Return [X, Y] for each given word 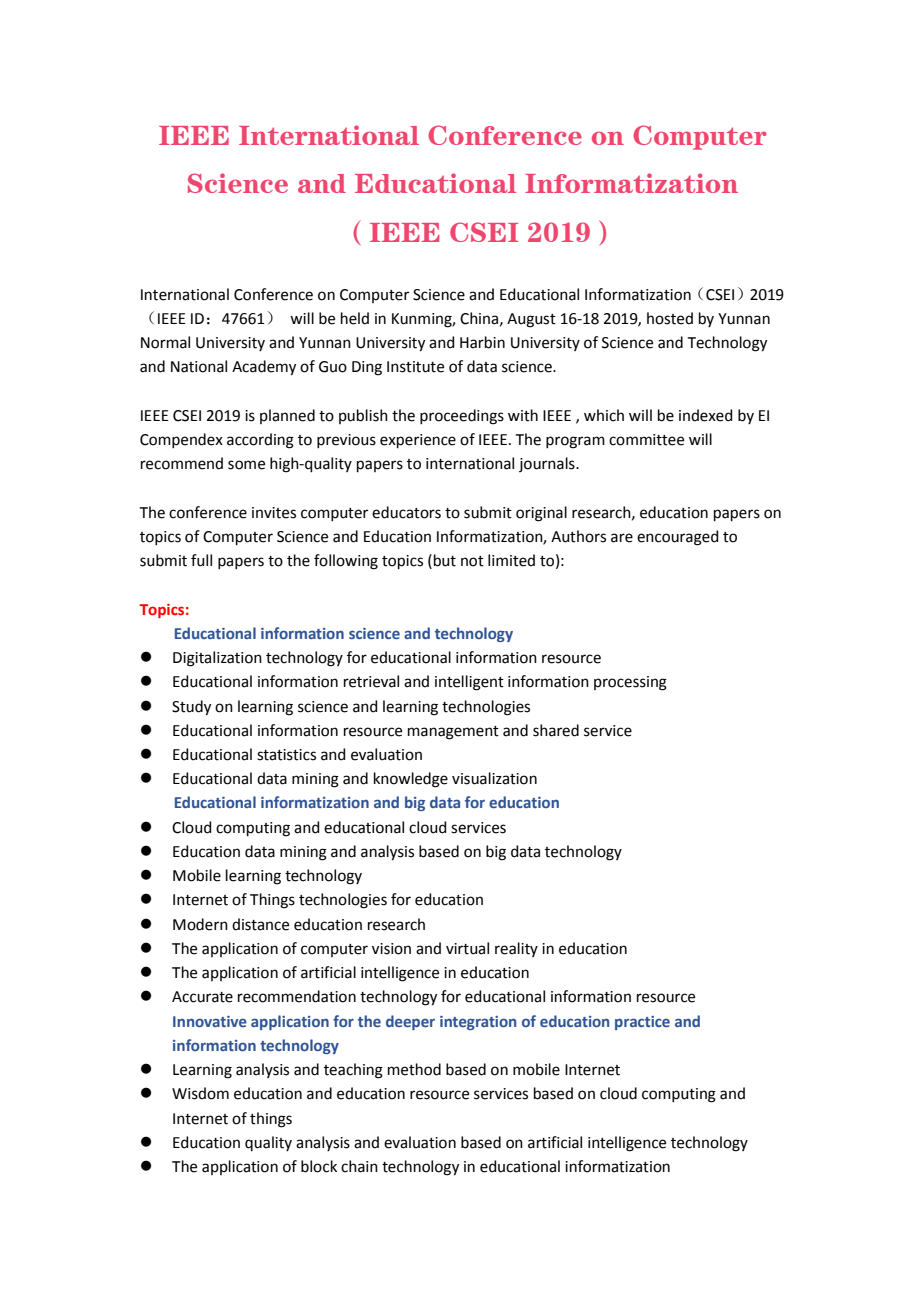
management [453, 733]
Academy [264, 368]
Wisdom [200, 1093]
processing [630, 683]
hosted [670, 318]
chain [359, 1166]
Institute [415, 367]
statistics [286, 755]
